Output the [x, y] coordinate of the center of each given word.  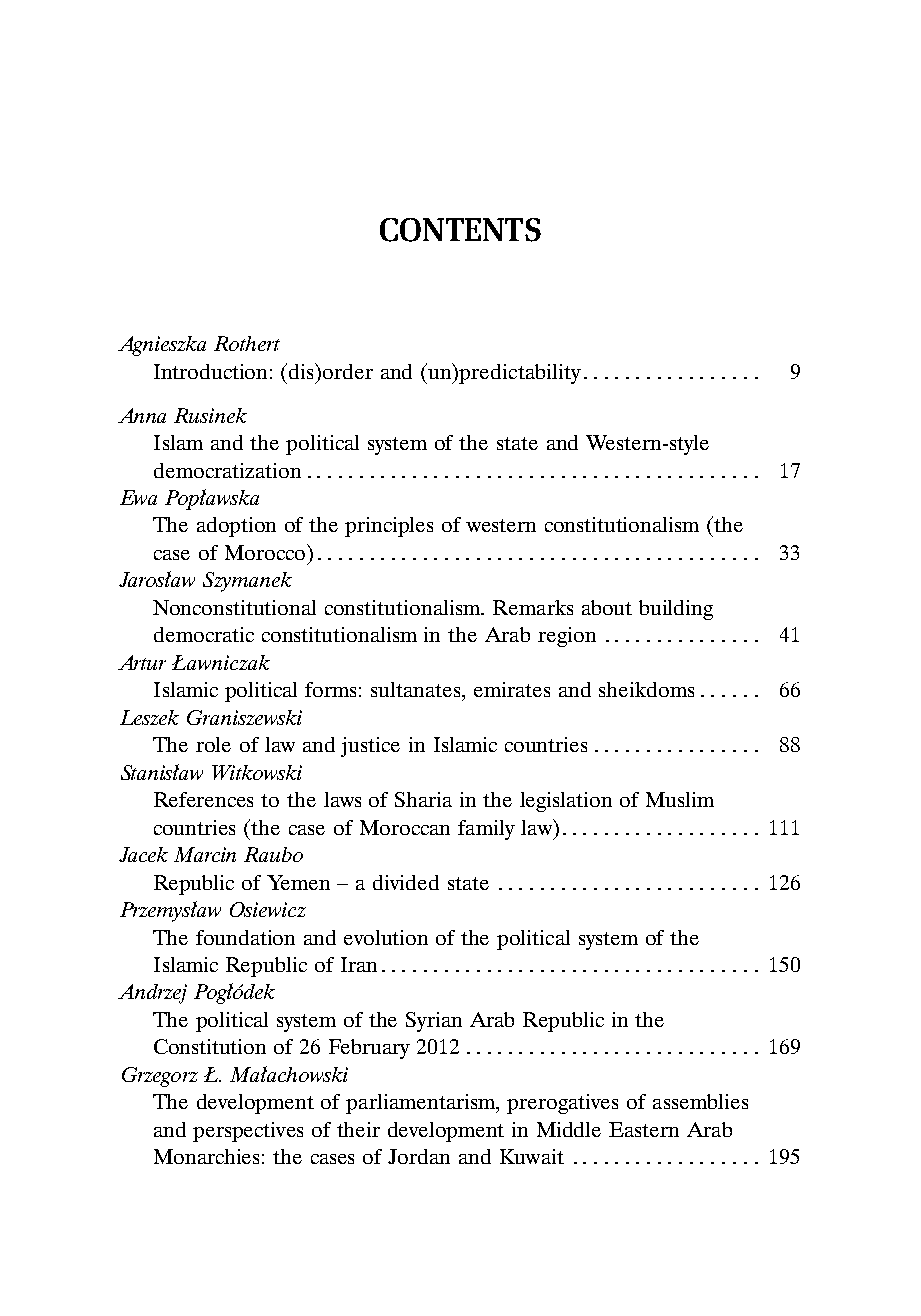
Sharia [423, 799]
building [676, 610]
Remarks [533, 607]
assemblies [700, 1101]
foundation [245, 937]
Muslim [680, 799]
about [607, 607]
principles [389, 527]
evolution [386, 937]
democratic [204, 634]
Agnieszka [162, 346]
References [203, 799]
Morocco [266, 552]
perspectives [248, 1132]
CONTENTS [460, 230]
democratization [227, 470]
